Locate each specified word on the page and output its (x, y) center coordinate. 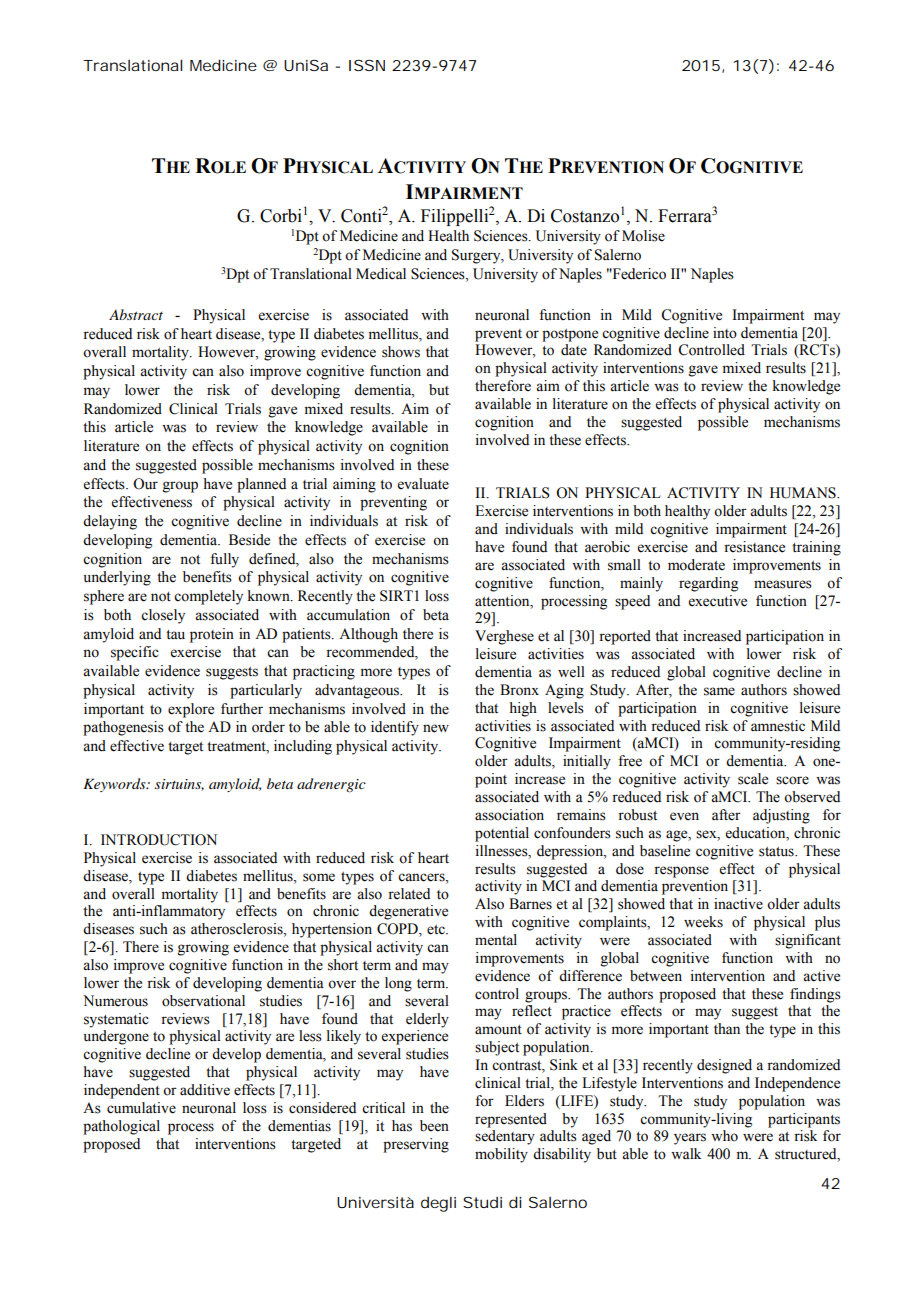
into (725, 333)
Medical (381, 274)
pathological (121, 1127)
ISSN (367, 65)
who (724, 1136)
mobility (501, 1155)
